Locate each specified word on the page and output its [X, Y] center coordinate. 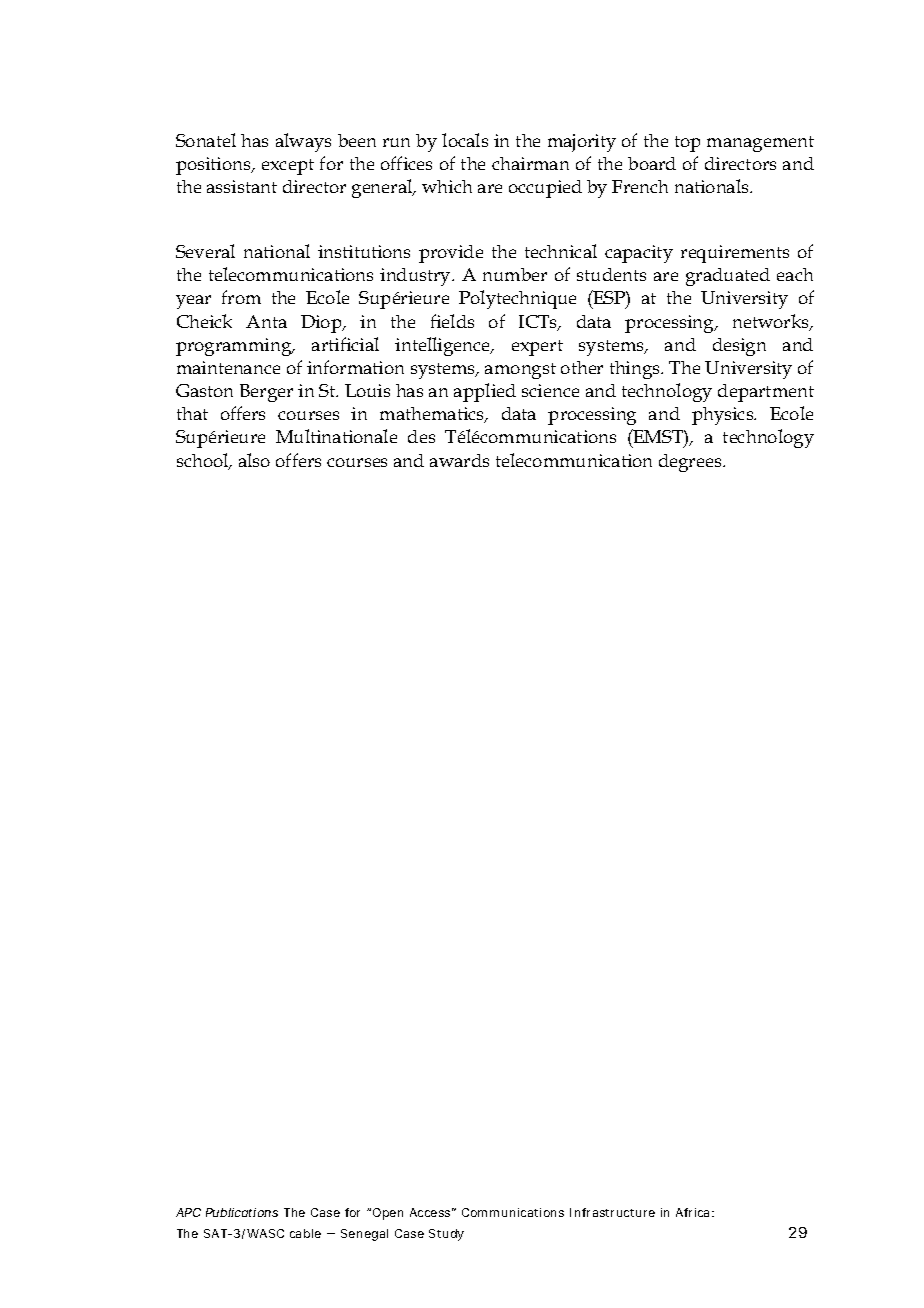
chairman [530, 163]
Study [446, 1235]
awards [459, 460]
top [687, 144]
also [254, 460]
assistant [242, 186]
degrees [691, 463]
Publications [242, 1212]
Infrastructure [612, 1212]
